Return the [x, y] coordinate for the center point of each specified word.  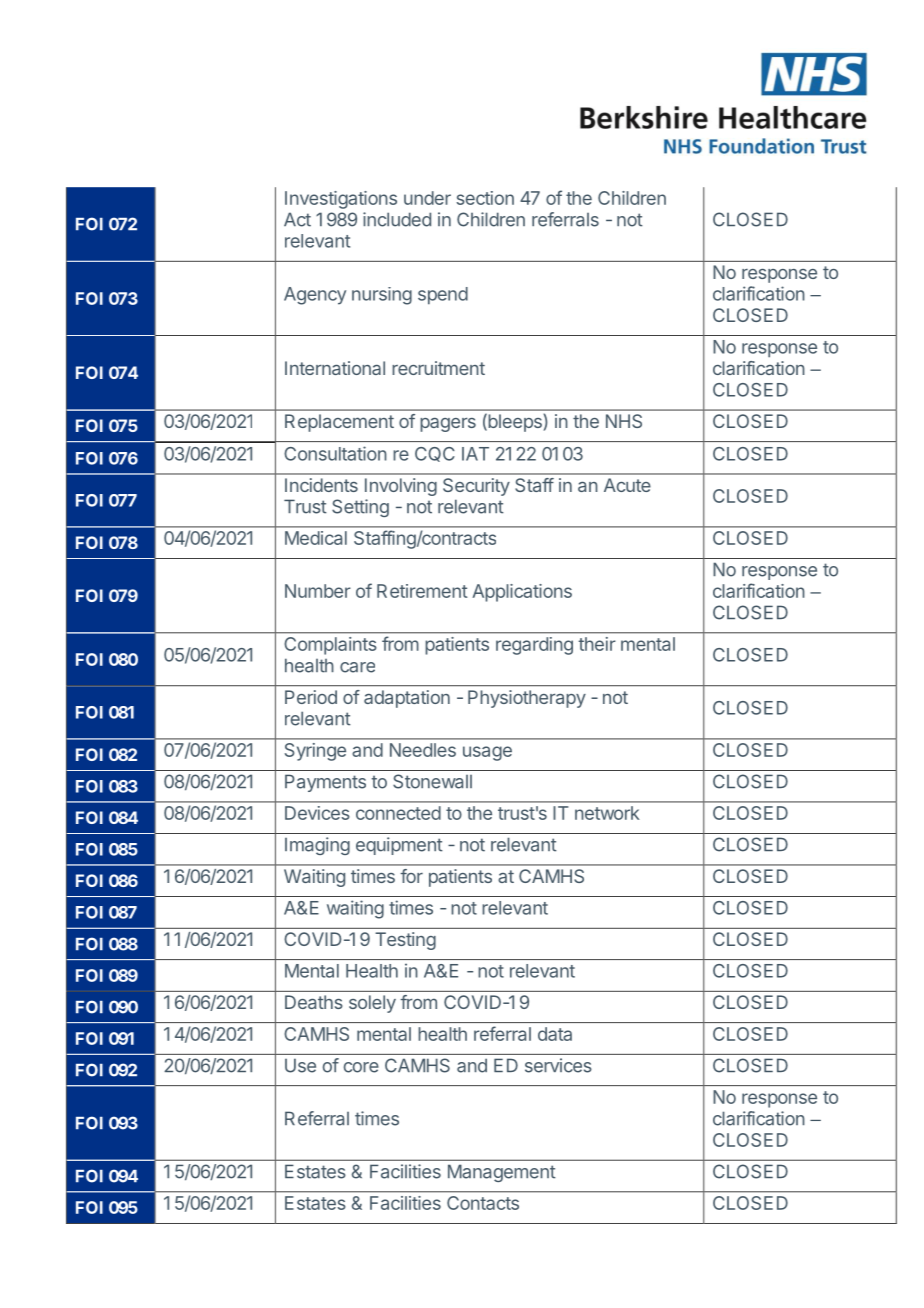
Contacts [483, 1203]
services [558, 1065]
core [361, 1067]
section [485, 198]
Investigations [341, 200]
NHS [624, 421]
